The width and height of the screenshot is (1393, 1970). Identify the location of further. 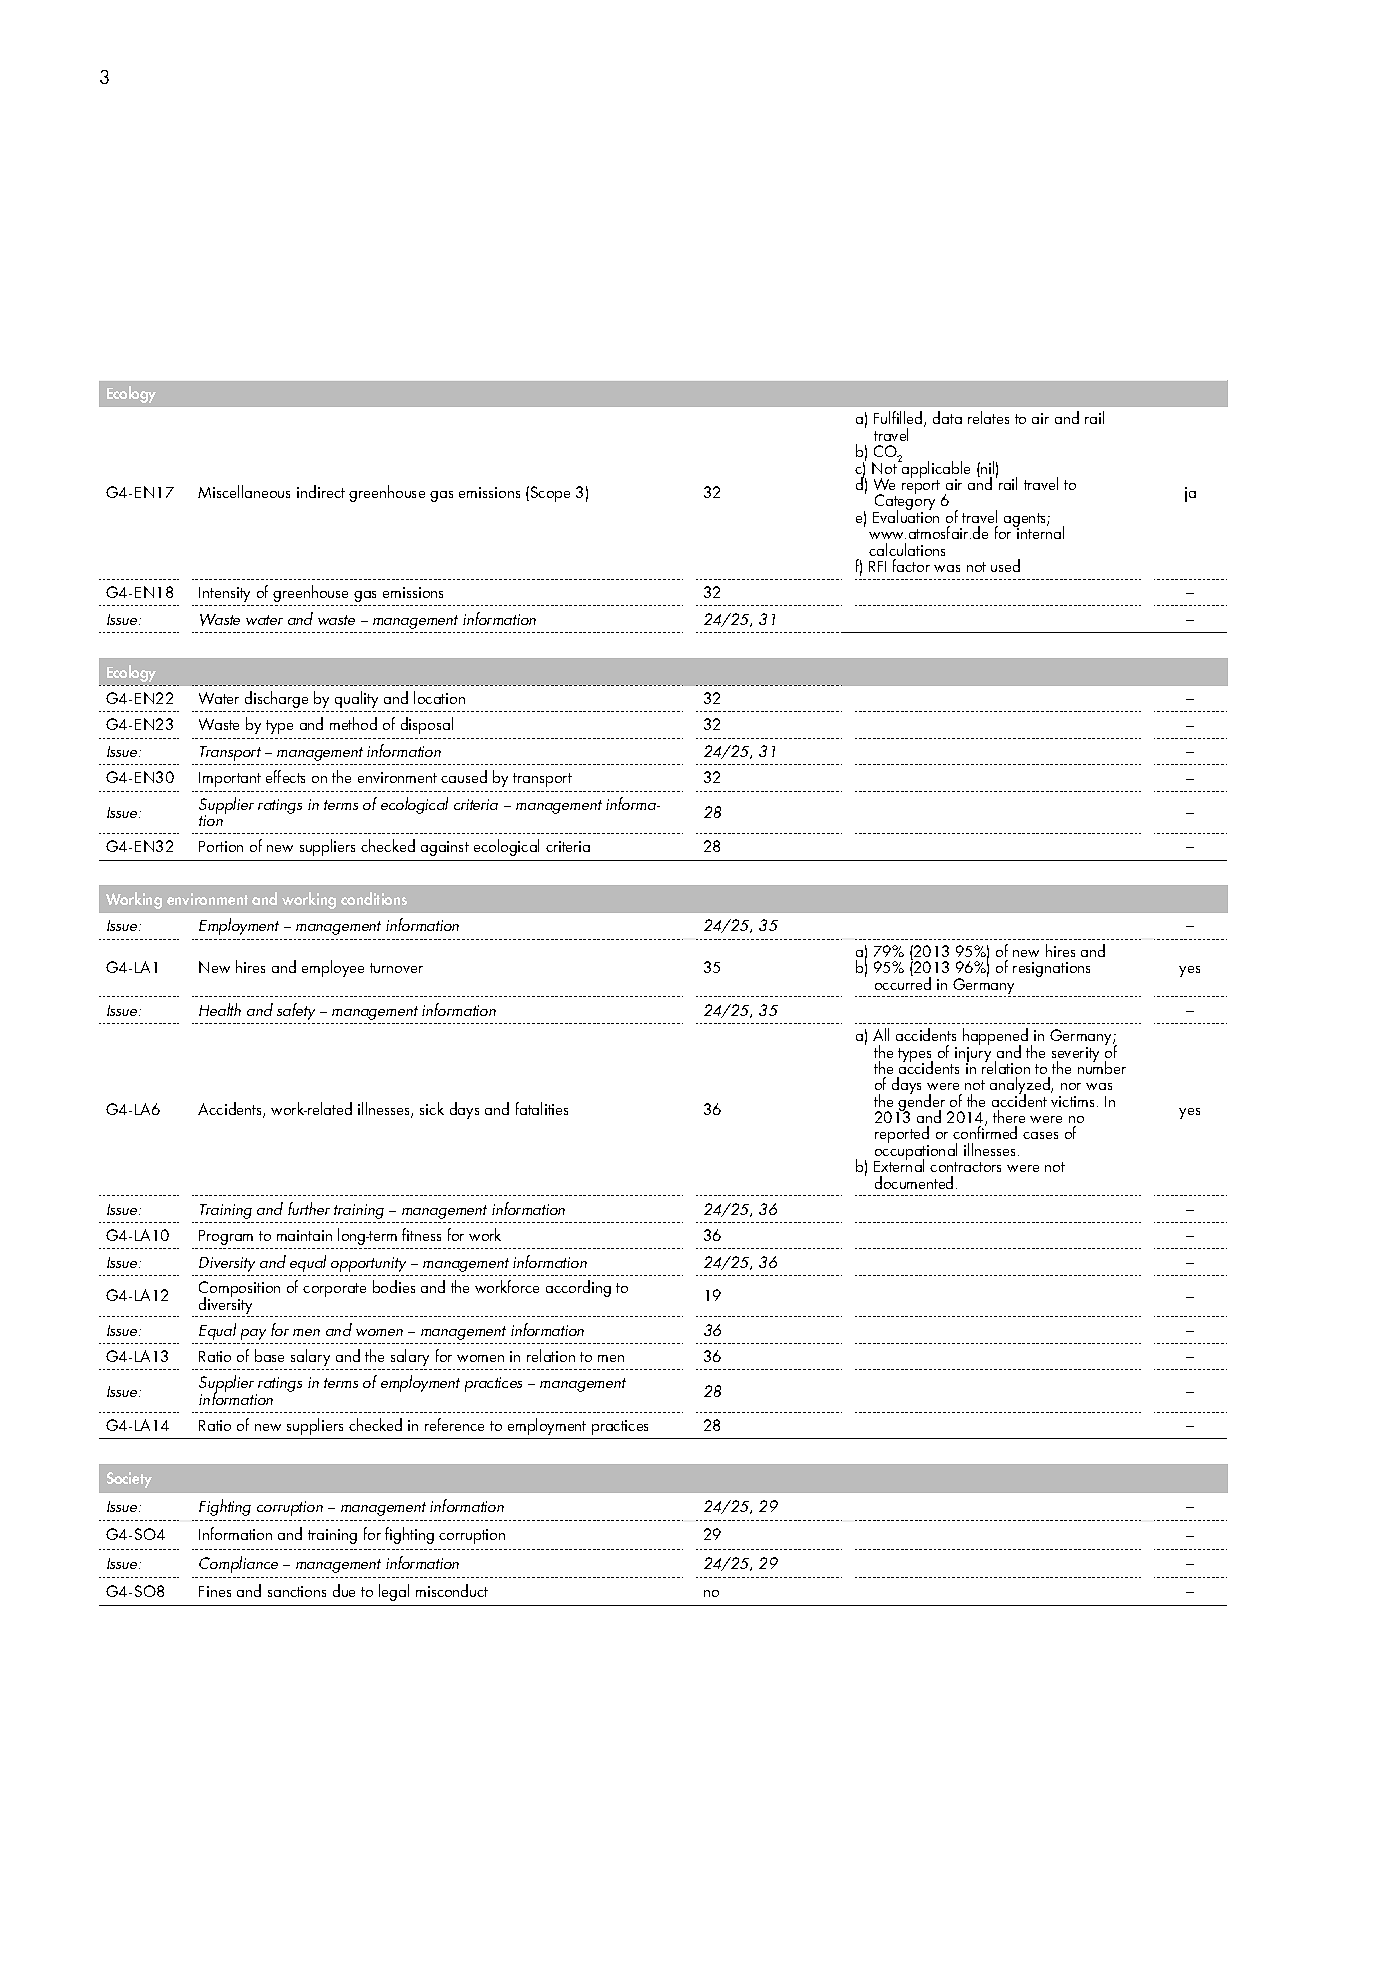
(309, 1208).
